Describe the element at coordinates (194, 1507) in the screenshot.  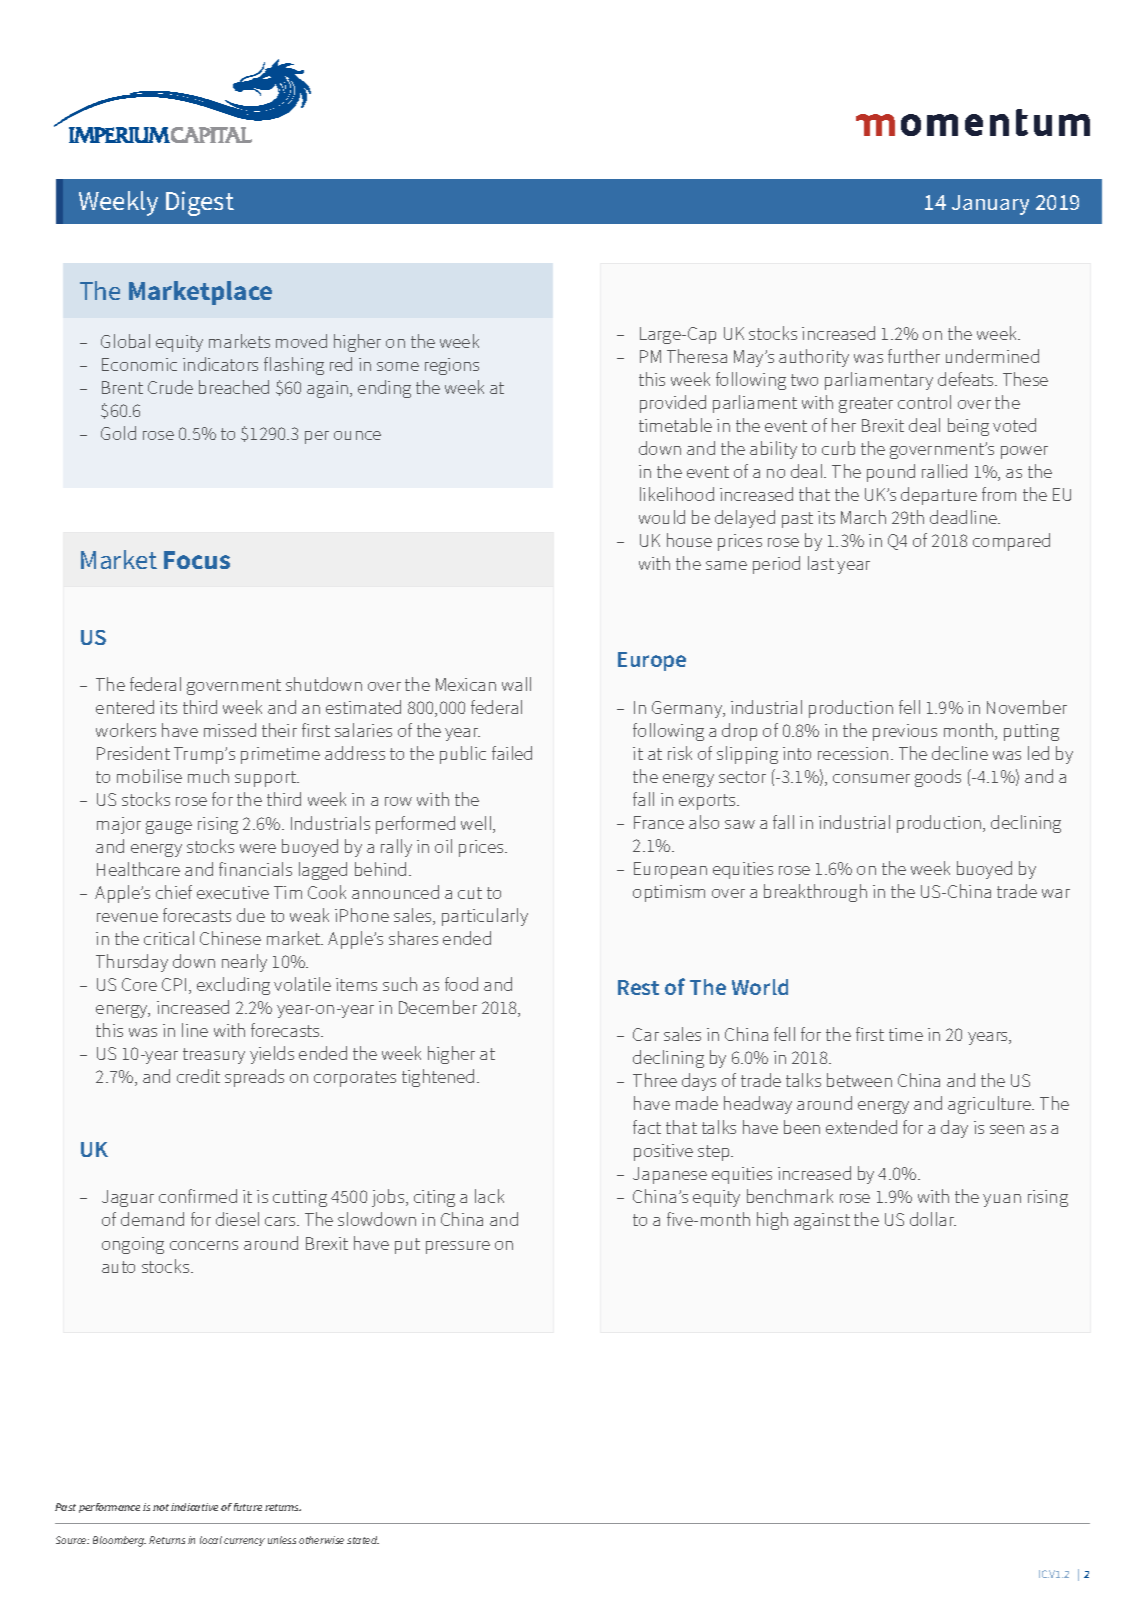
I see `indicative` at that location.
